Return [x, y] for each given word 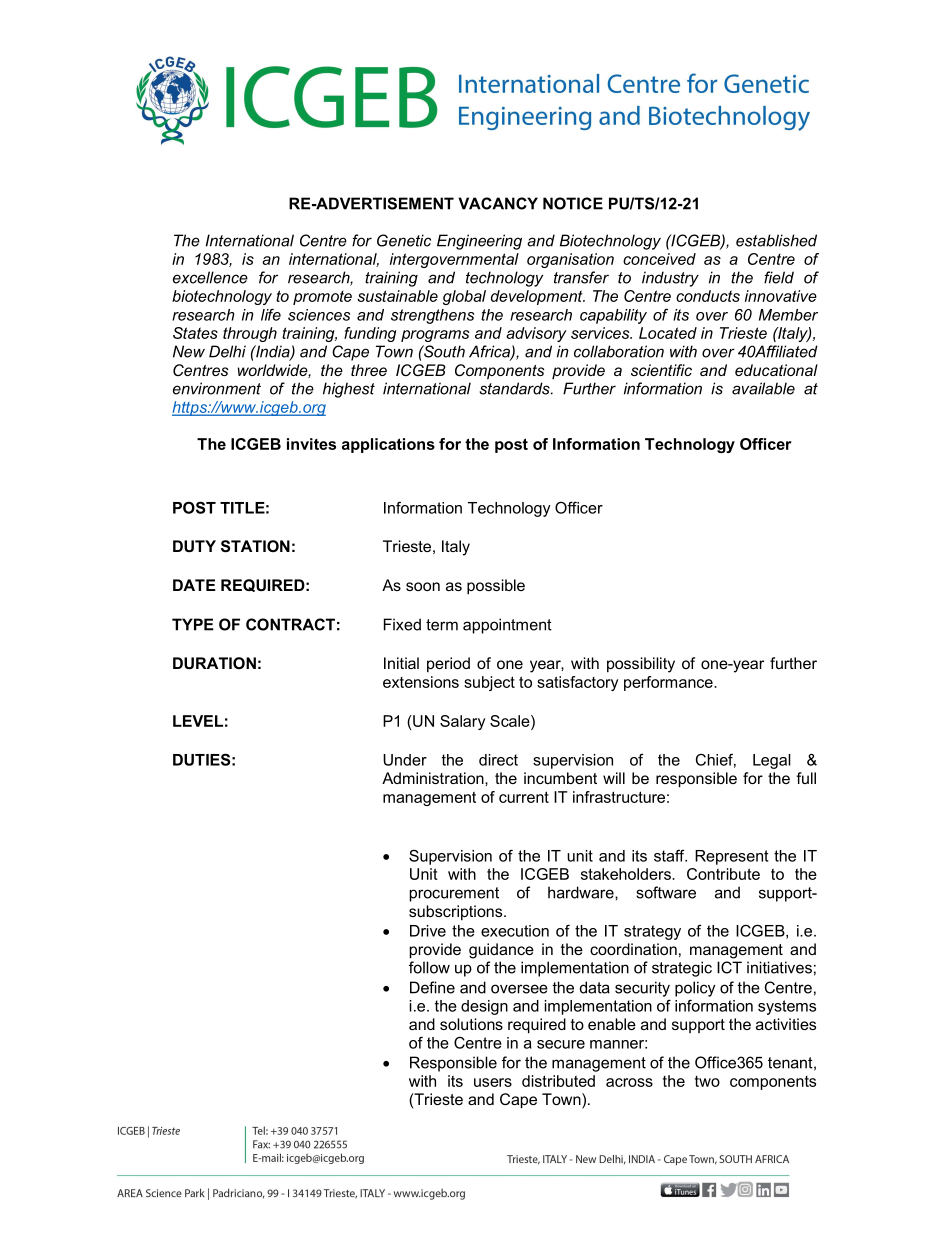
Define [432, 987]
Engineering [479, 242]
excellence [210, 277]
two [707, 1081]
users [493, 1082]
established [776, 240]
